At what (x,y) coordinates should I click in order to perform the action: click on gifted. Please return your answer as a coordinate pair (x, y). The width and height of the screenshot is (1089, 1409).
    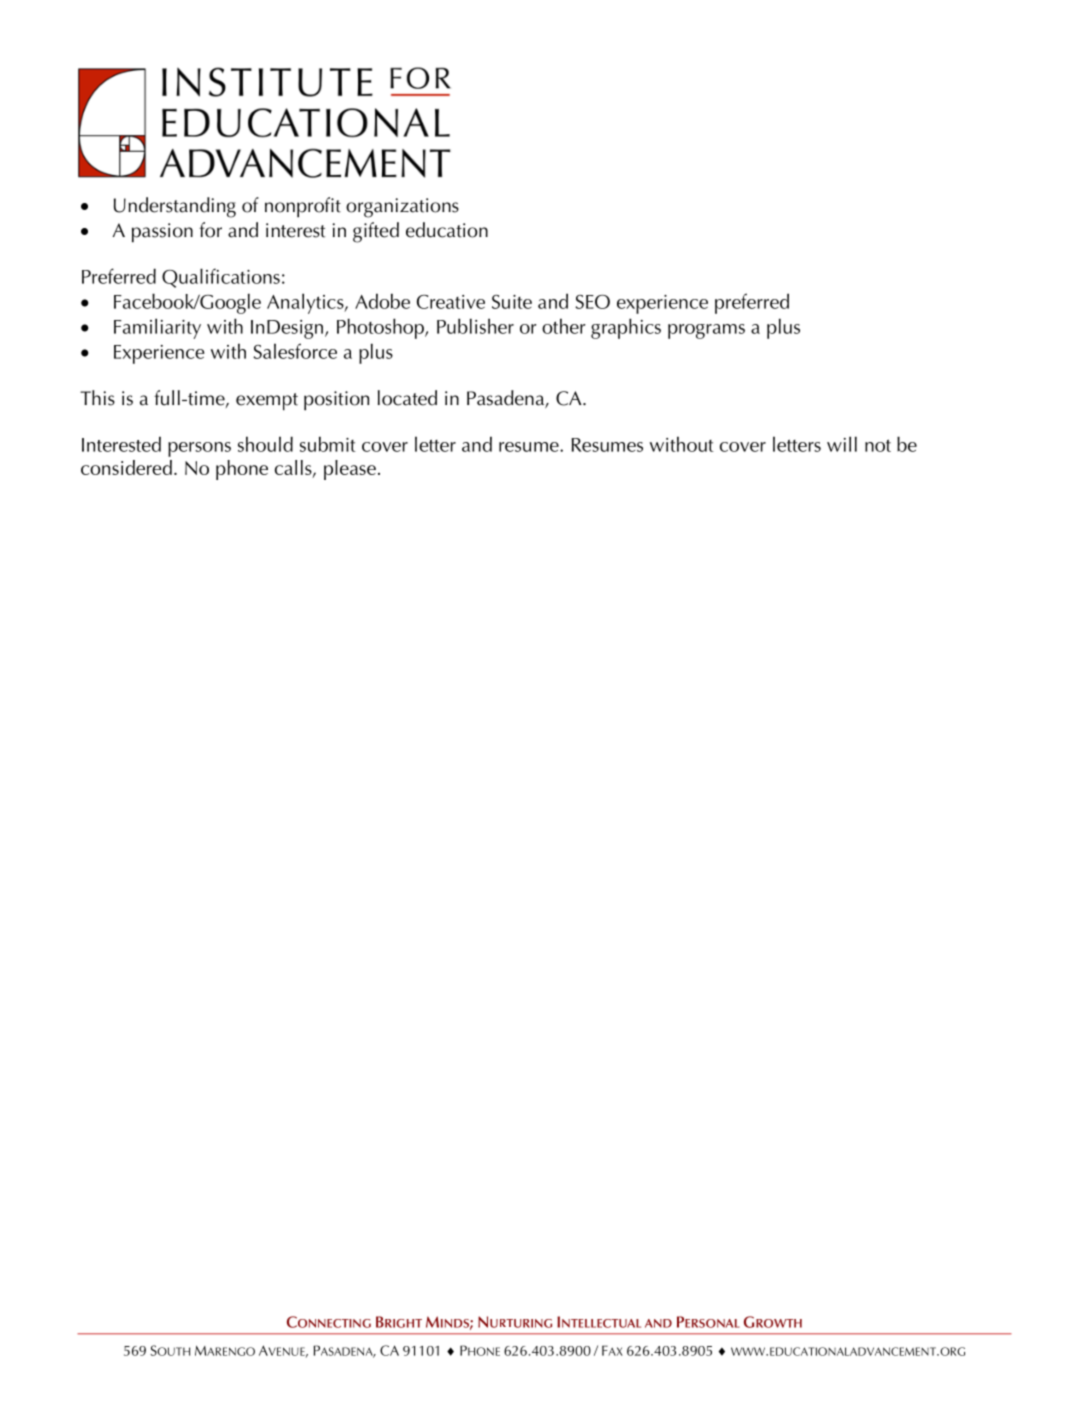
    Looking at the image, I should click on (376, 232).
